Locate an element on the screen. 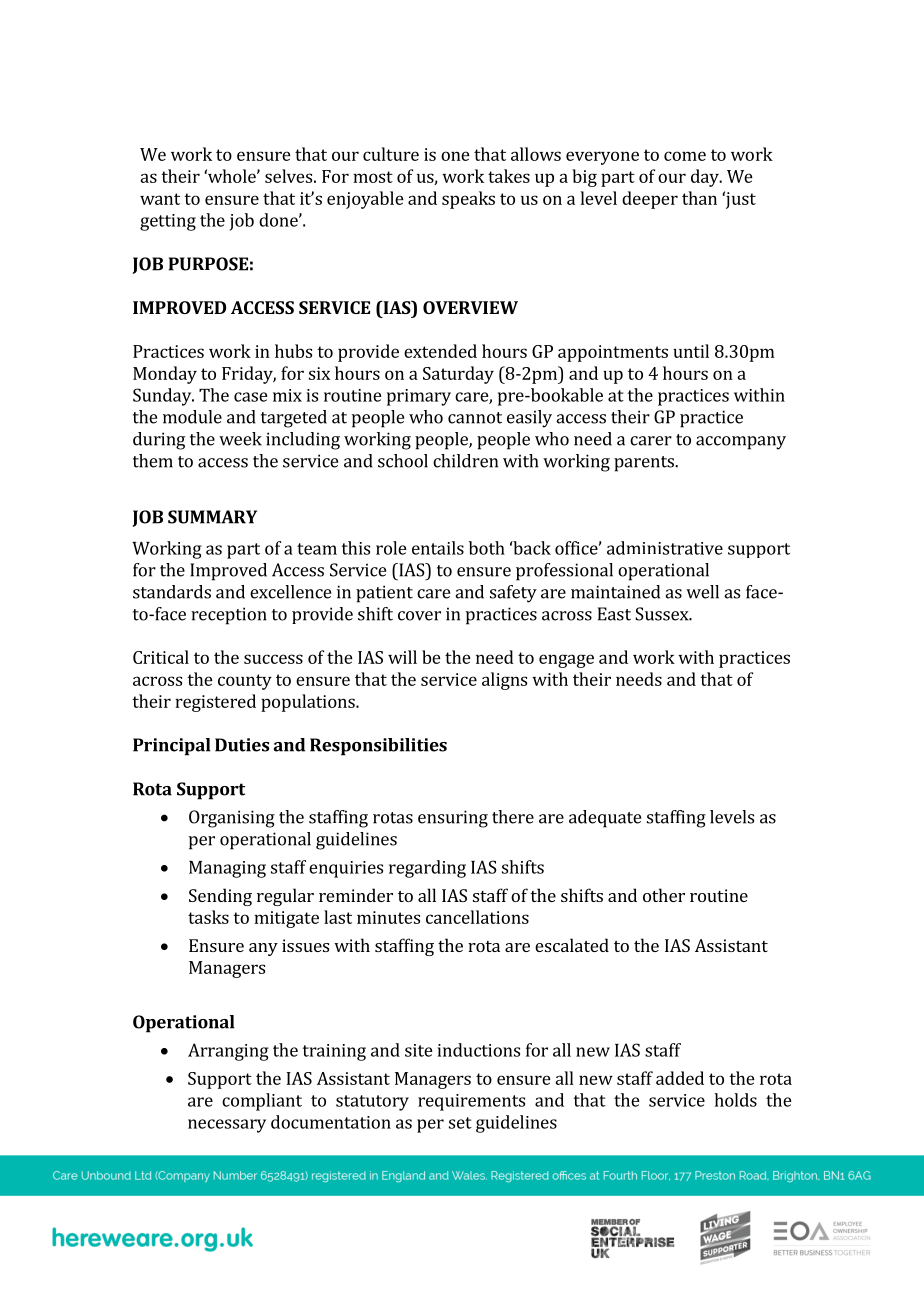  necessary is located at coordinates (227, 1126).
